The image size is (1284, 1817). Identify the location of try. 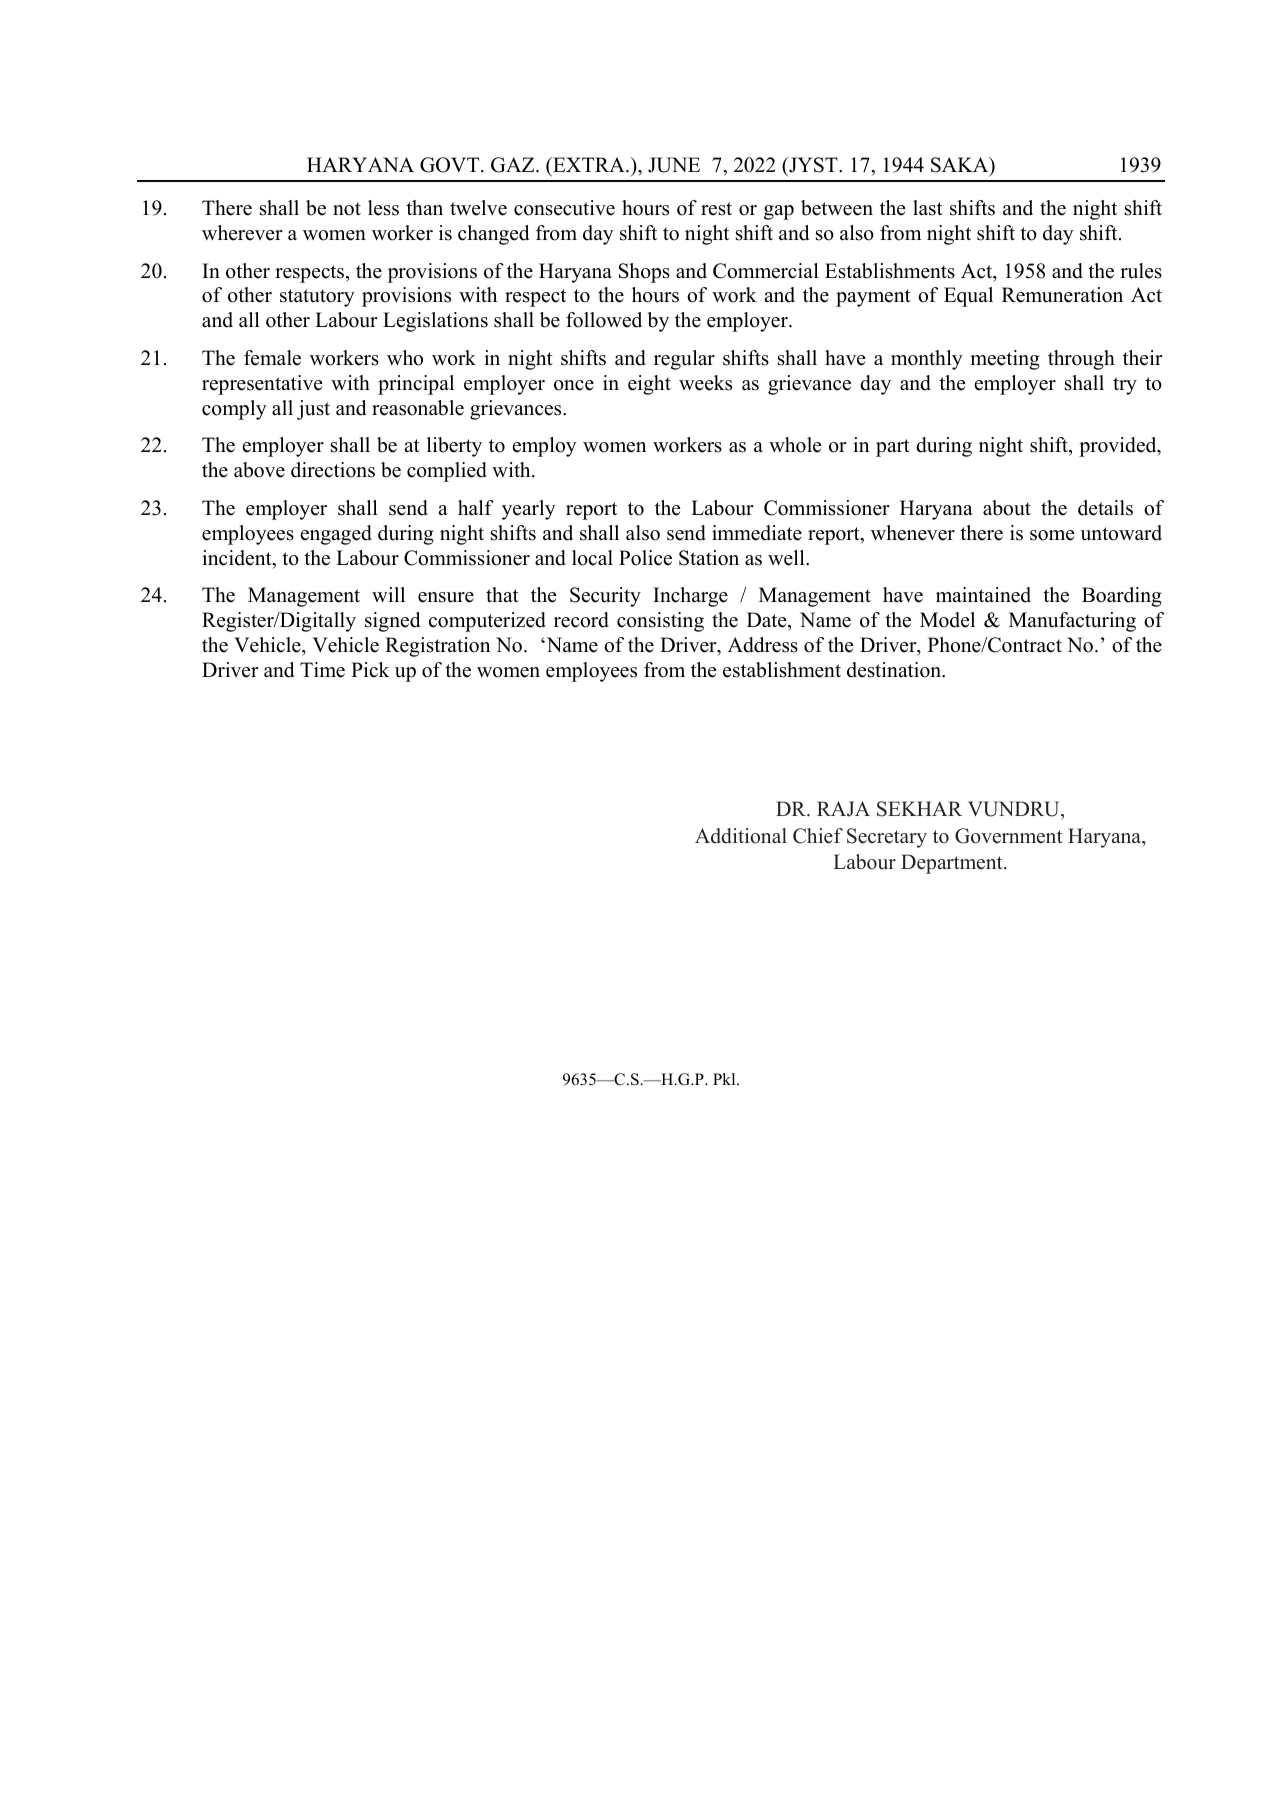
(1125, 386).
